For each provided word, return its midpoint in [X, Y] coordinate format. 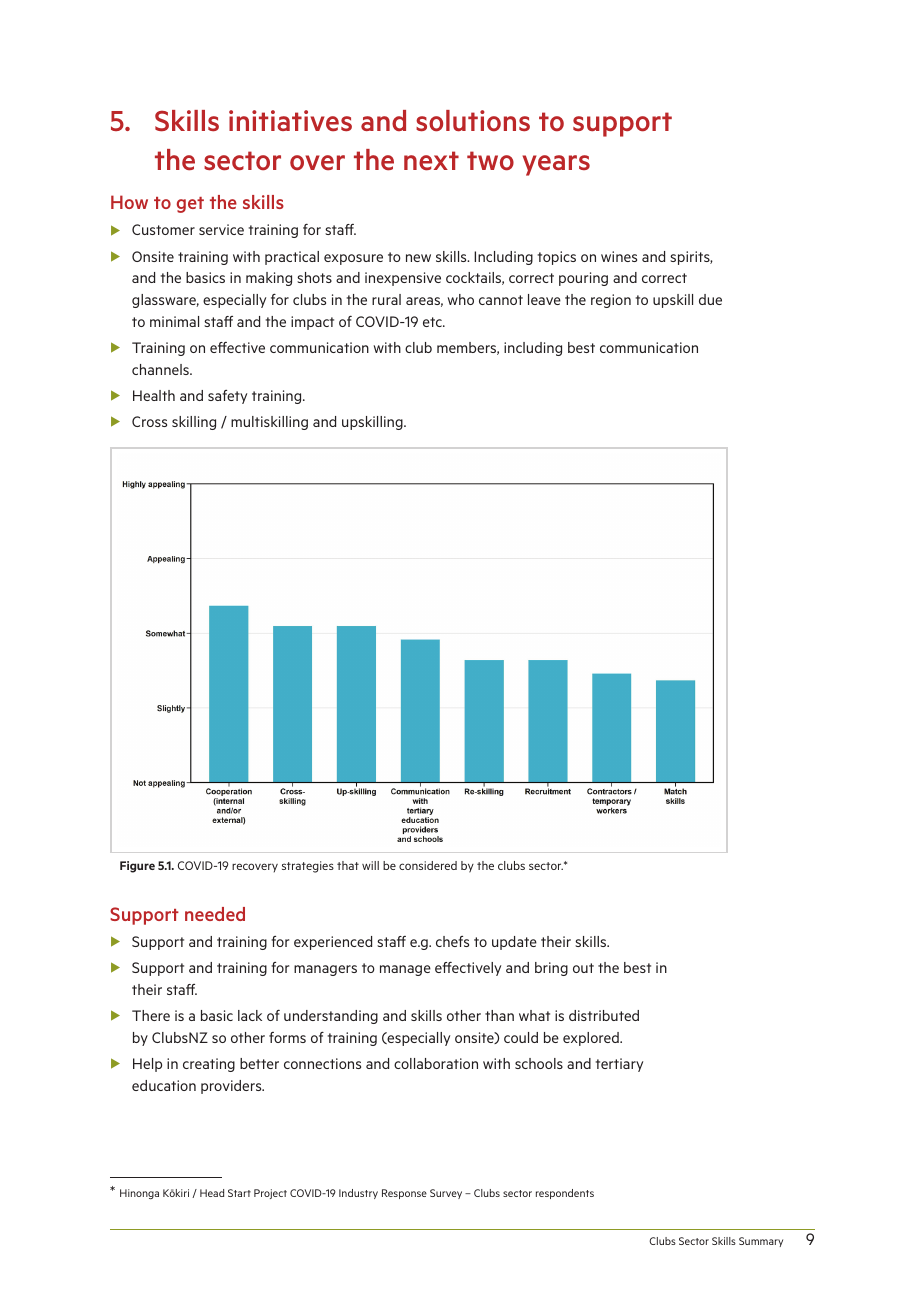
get [190, 205]
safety [227, 397]
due [710, 299]
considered [428, 865]
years [556, 165]
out [583, 968]
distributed [604, 1015]
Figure [137, 867]
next [431, 161]
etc [433, 322]
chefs [452, 941]
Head [212, 1193]
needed [215, 914]
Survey [446, 1194]
